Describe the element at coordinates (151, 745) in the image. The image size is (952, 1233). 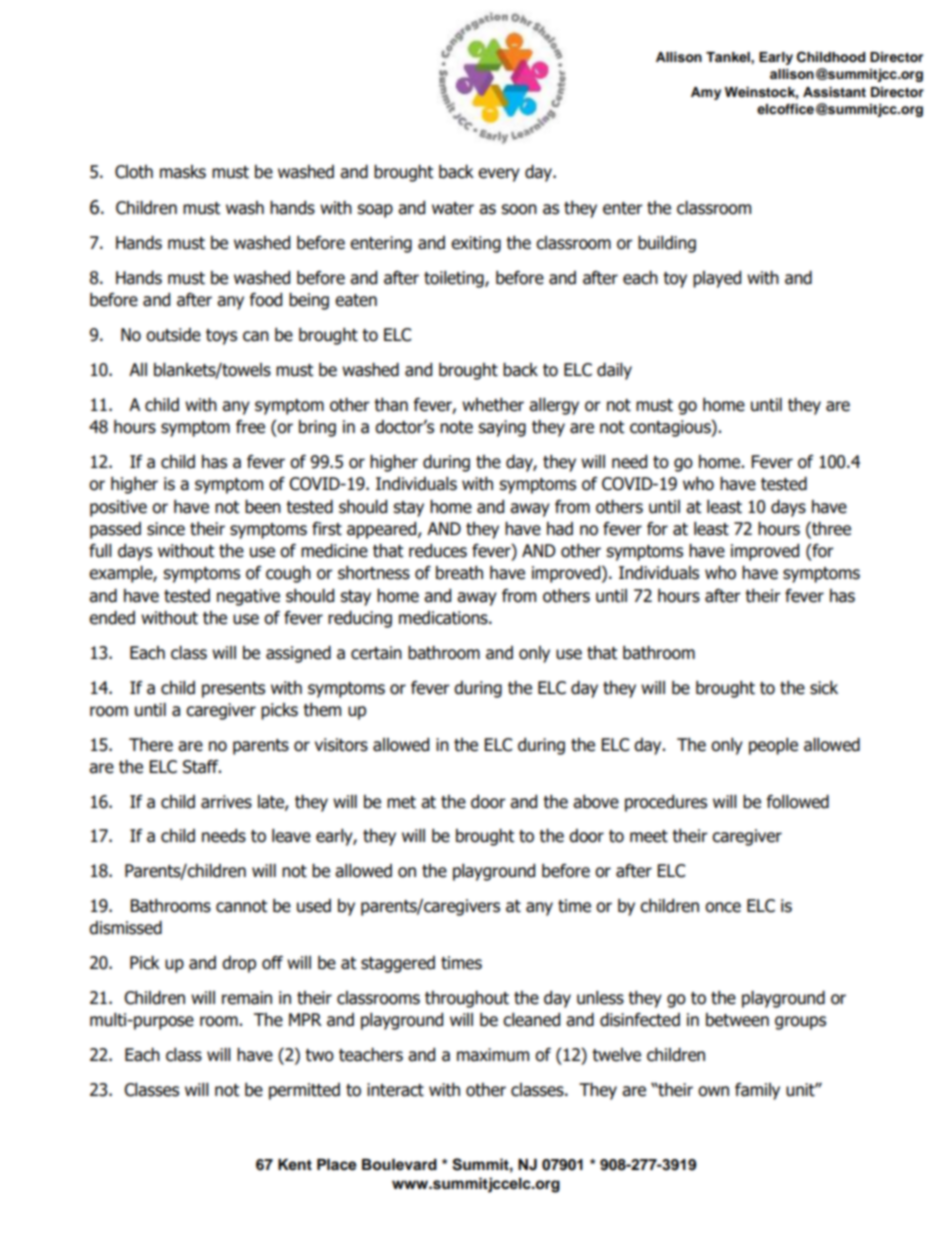
I see `There` at that location.
